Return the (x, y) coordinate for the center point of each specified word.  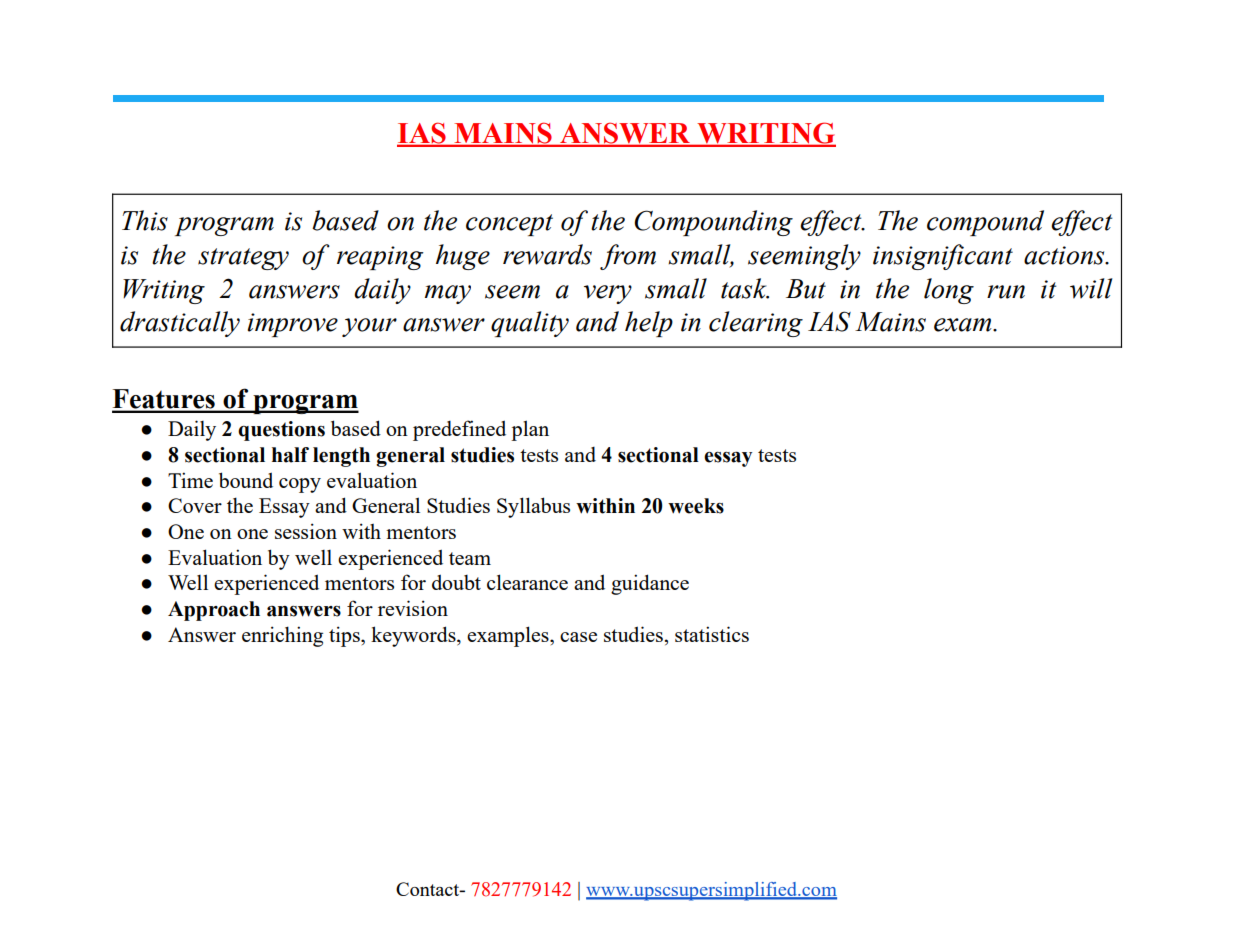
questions (281, 431)
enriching (282, 636)
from (628, 257)
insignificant (943, 257)
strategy (243, 259)
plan (530, 430)
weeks (696, 506)
